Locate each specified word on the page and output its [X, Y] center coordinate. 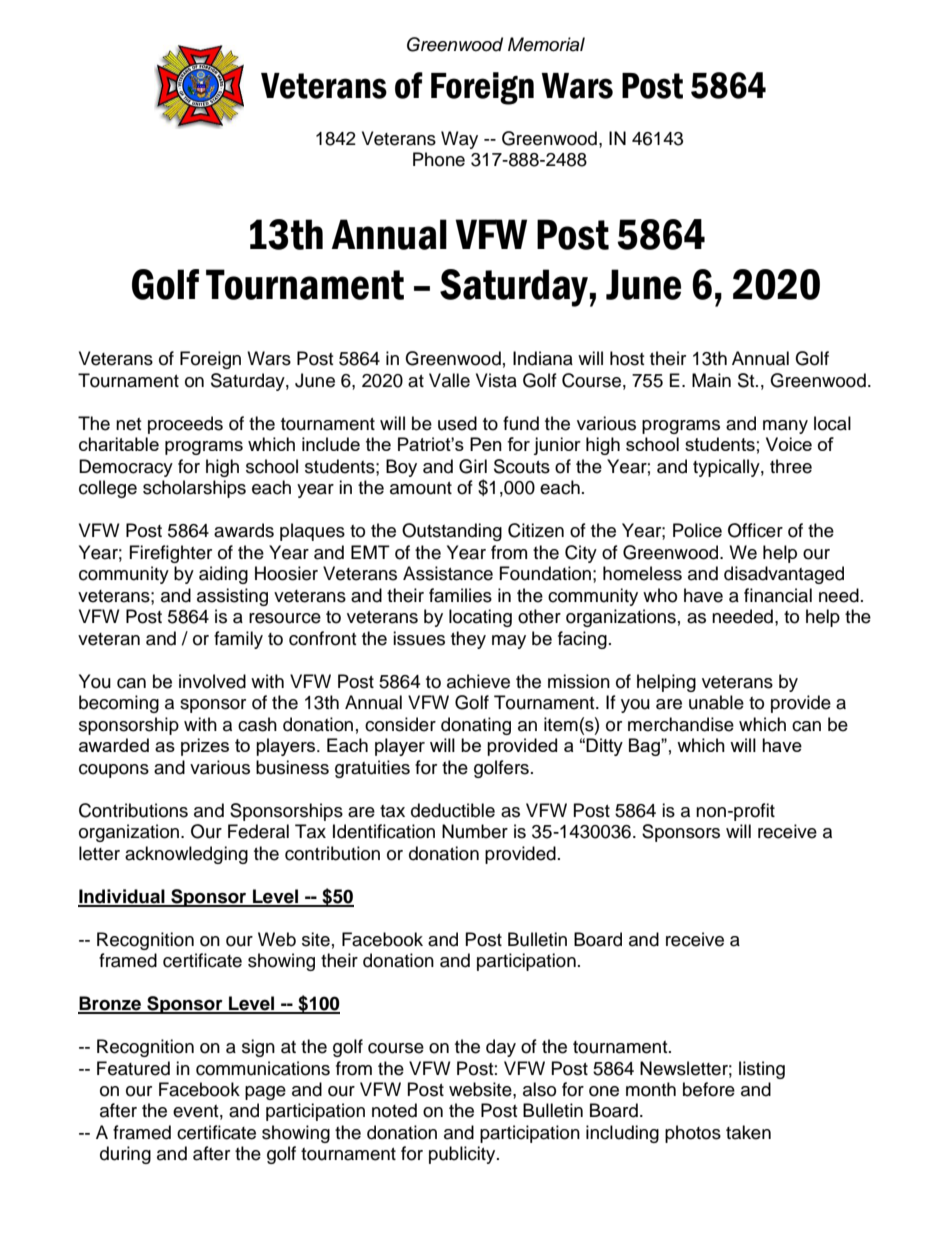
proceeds [185, 425]
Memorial [546, 44]
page [265, 1093]
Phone [439, 159]
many [785, 427]
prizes [205, 747]
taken [748, 1132]
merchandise [681, 724]
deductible [453, 810]
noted [394, 1110]
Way [459, 140]
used [457, 423]
